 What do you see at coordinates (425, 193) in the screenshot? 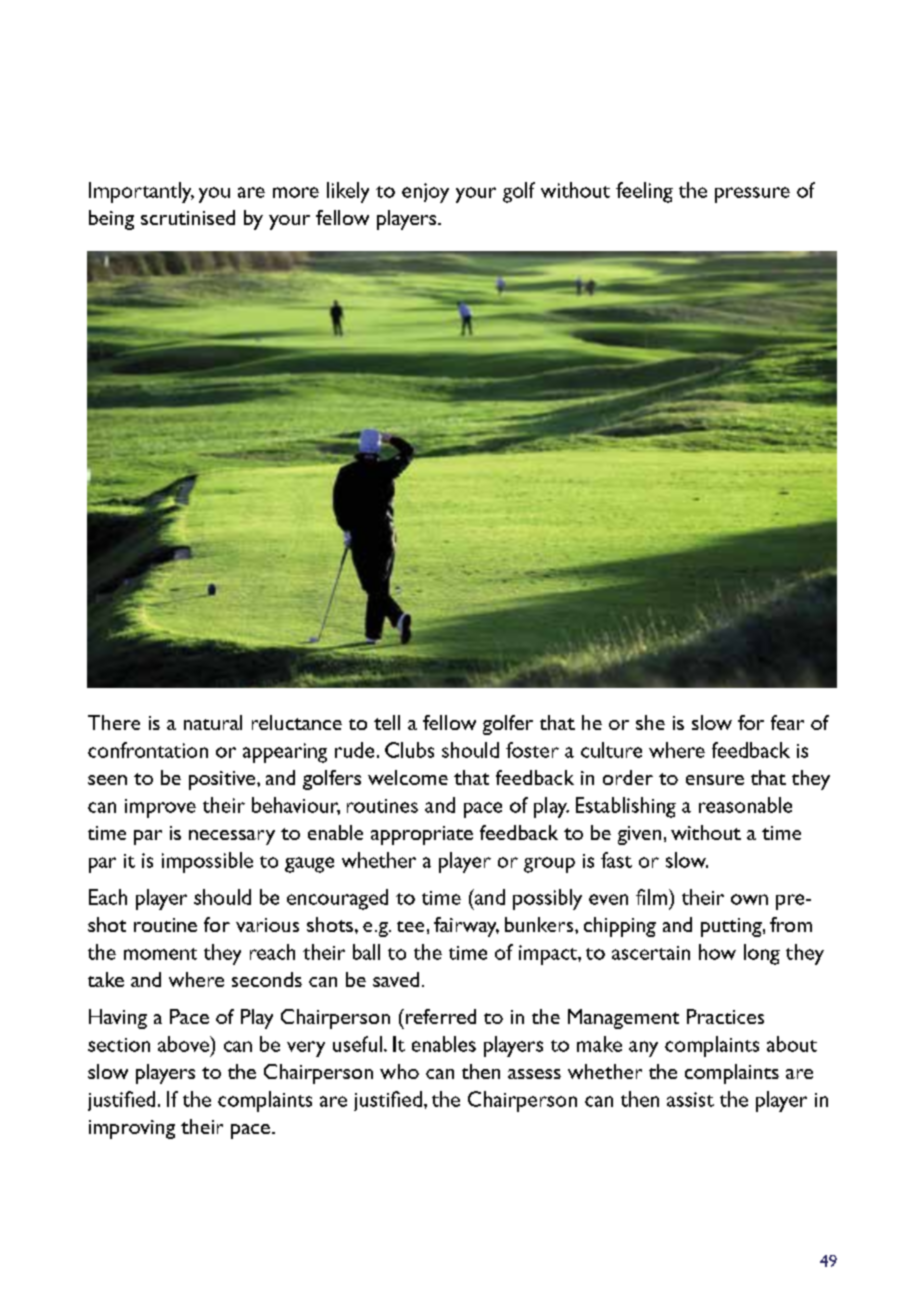
I see `enjoy` at bounding box center [425, 193].
